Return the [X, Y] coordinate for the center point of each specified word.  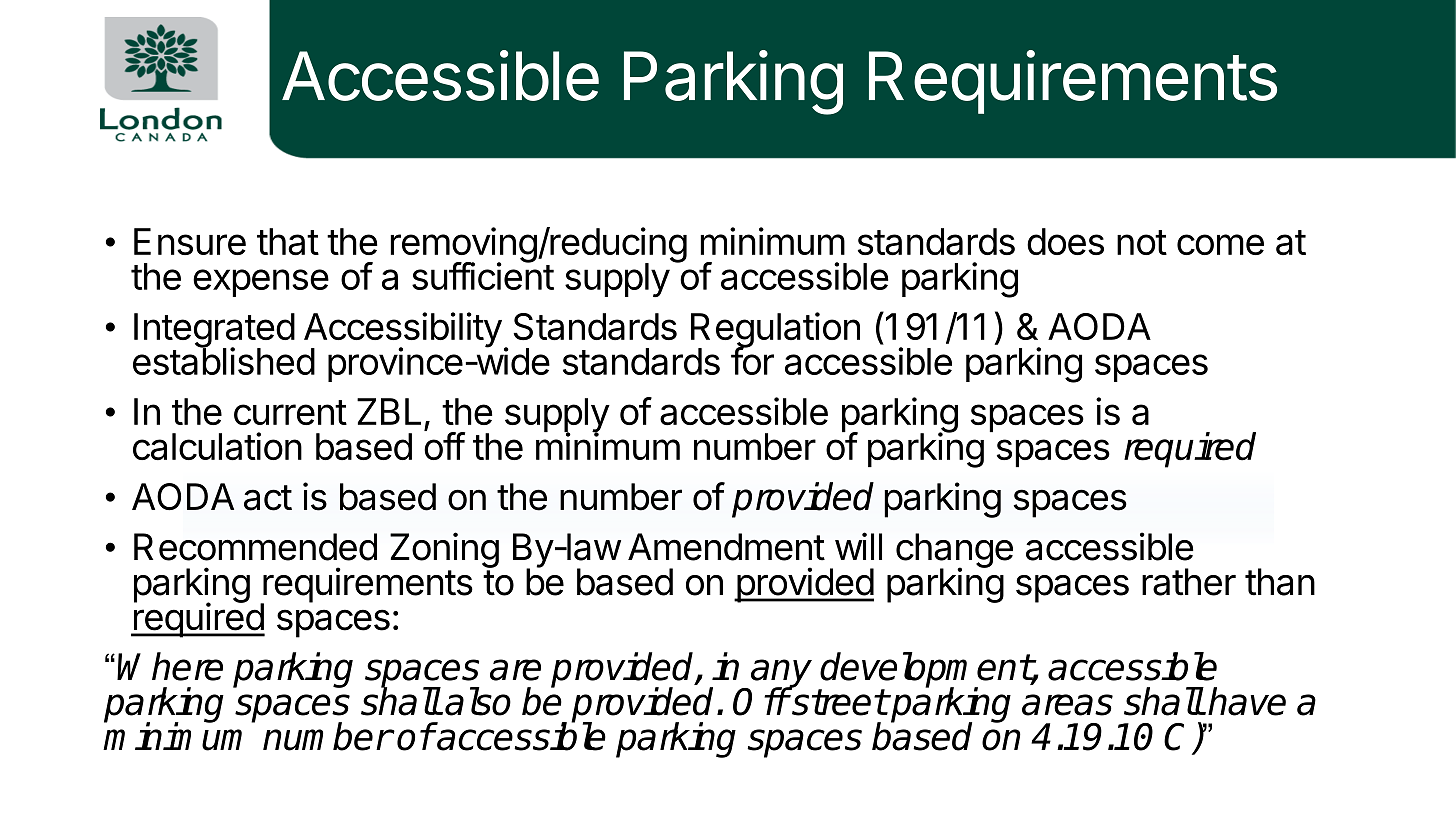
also [478, 701]
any [780, 674]
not [1142, 242]
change [954, 551]
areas [1067, 705]
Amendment [726, 547]
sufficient [483, 275]
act [268, 498]
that [288, 242]
